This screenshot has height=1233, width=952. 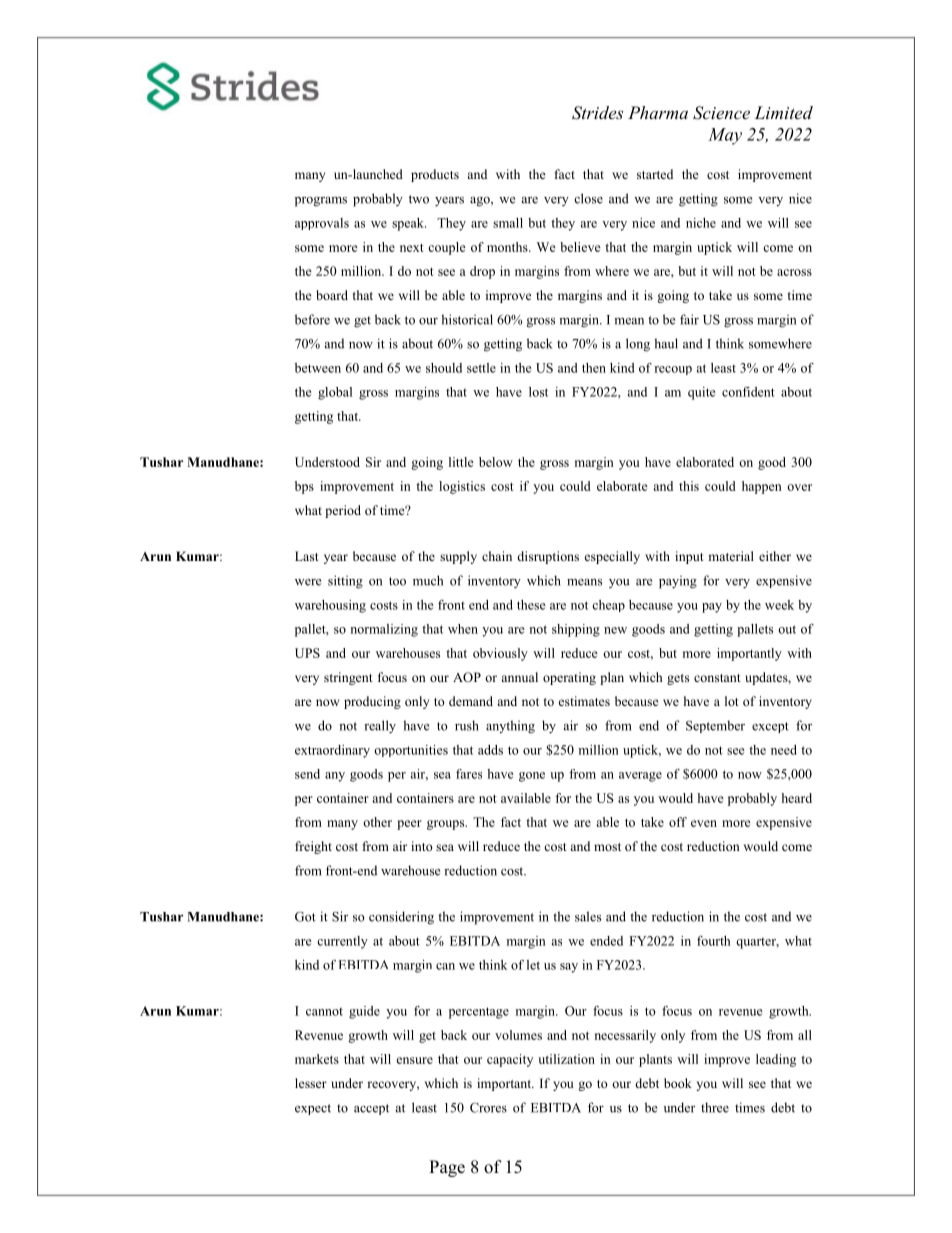 What do you see at coordinates (762, 487) in the screenshot?
I see `happen` at bounding box center [762, 487].
